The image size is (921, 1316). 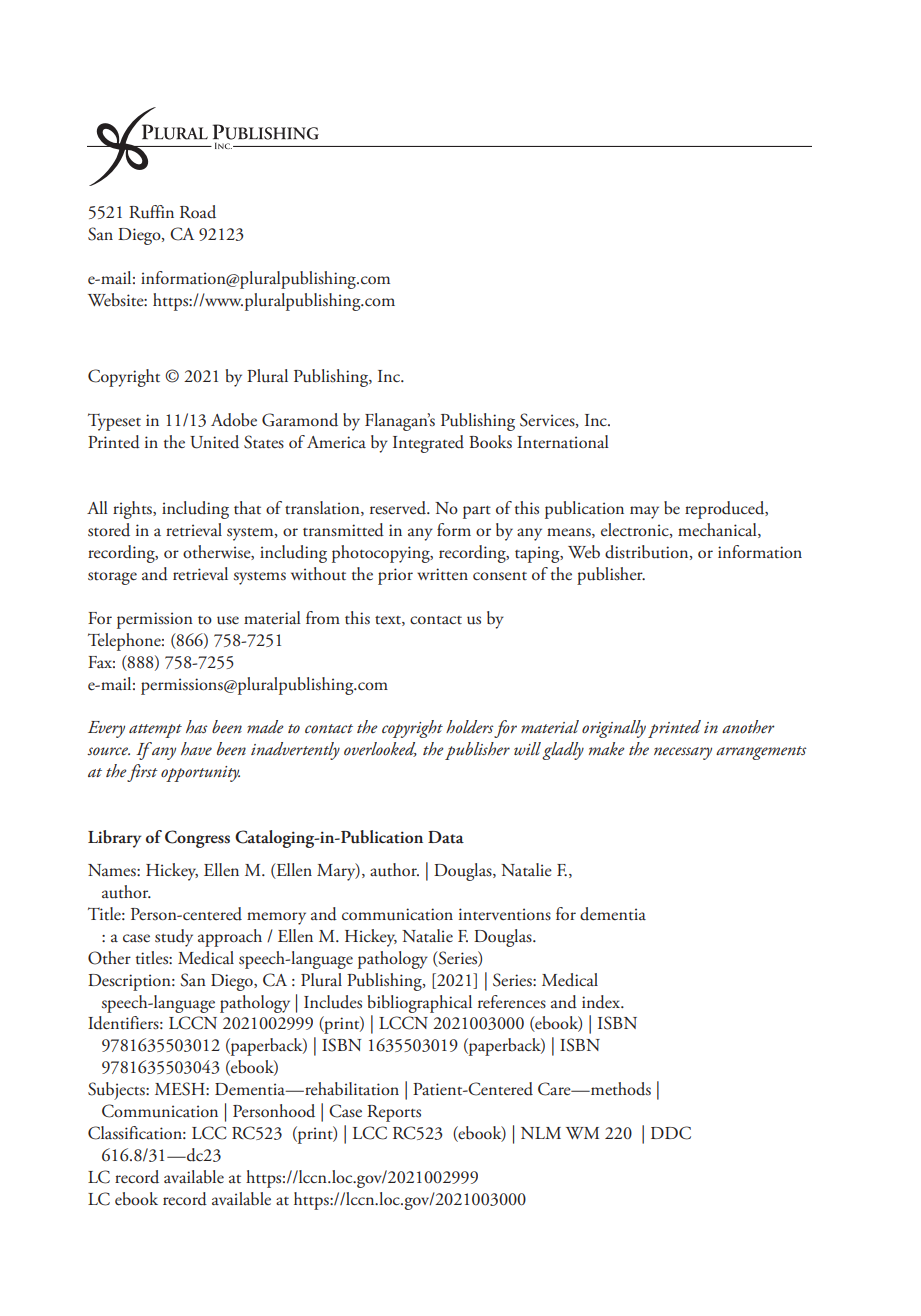 What do you see at coordinates (644, 512) in the screenshot?
I see `may` at bounding box center [644, 512].
